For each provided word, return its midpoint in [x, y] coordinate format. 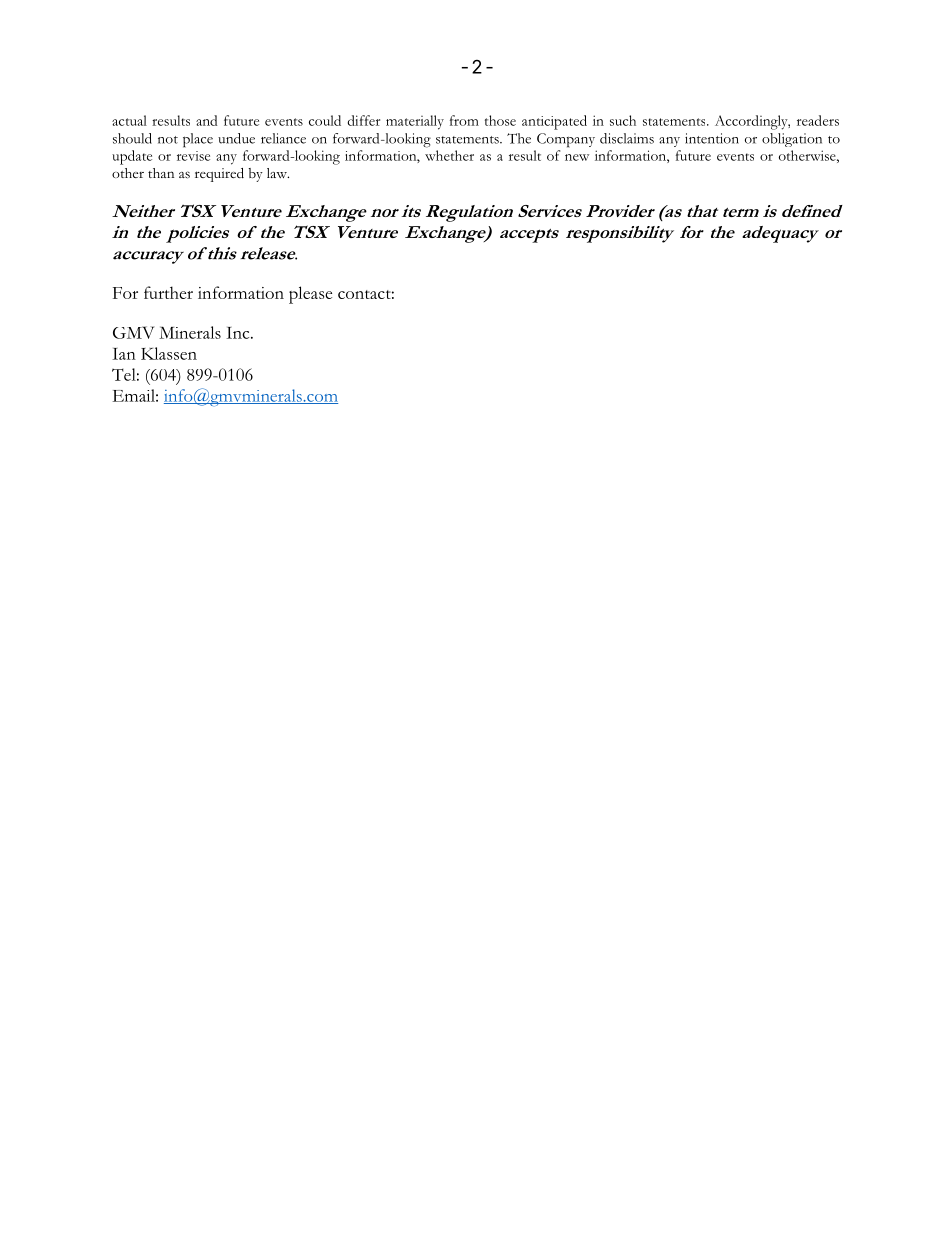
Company [566, 140]
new [577, 157]
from [464, 120]
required [219, 175]
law [278, 173]
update [132, 157]
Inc [239, 333]
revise [193, 156]
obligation [792, 140]
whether [449, 155]
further [168, 292]
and [206, 120]
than [161, 173]
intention [712, 138]
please [310, 295]
